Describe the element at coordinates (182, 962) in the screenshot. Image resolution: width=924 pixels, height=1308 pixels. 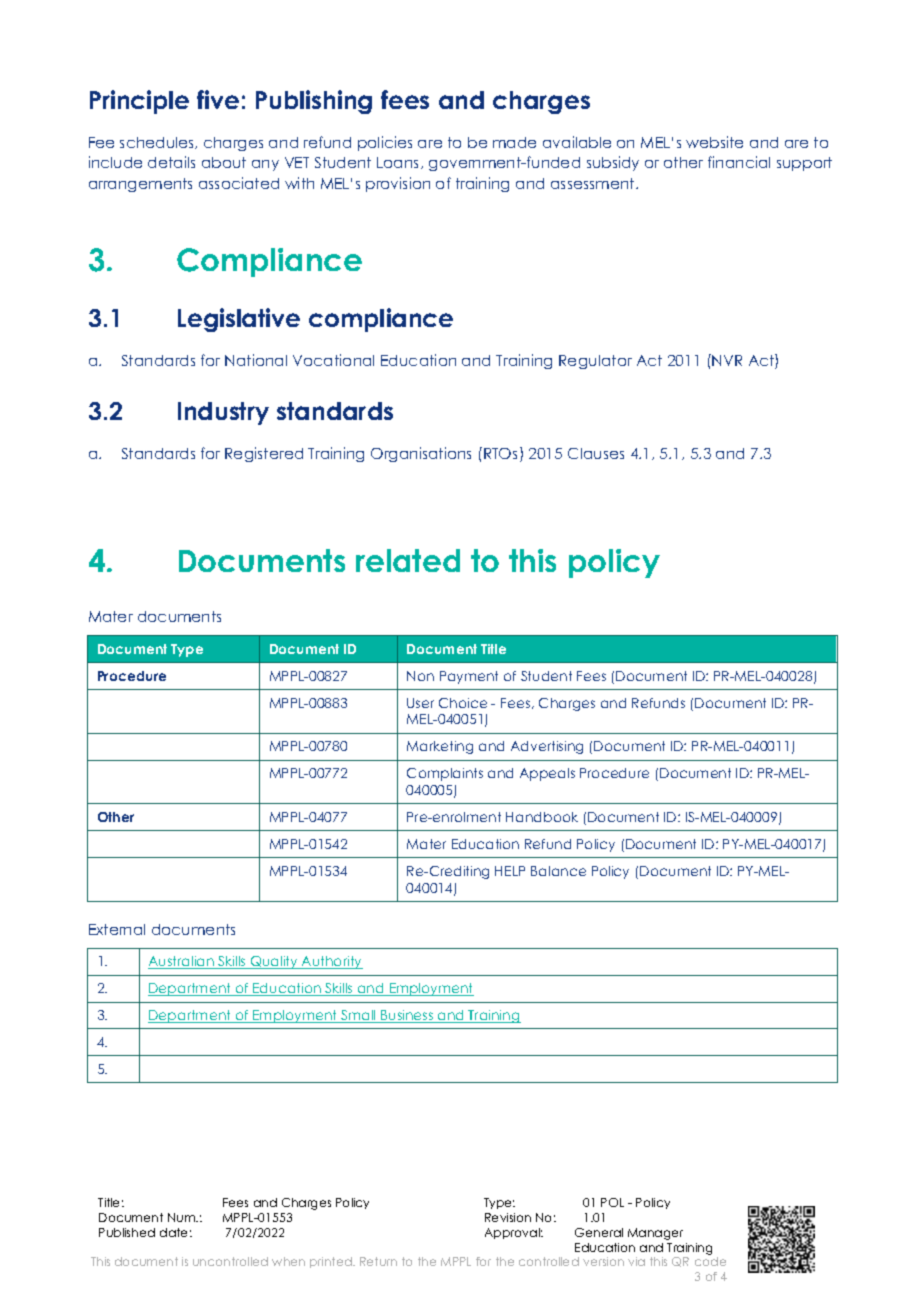
I see `Australian` at that location.
